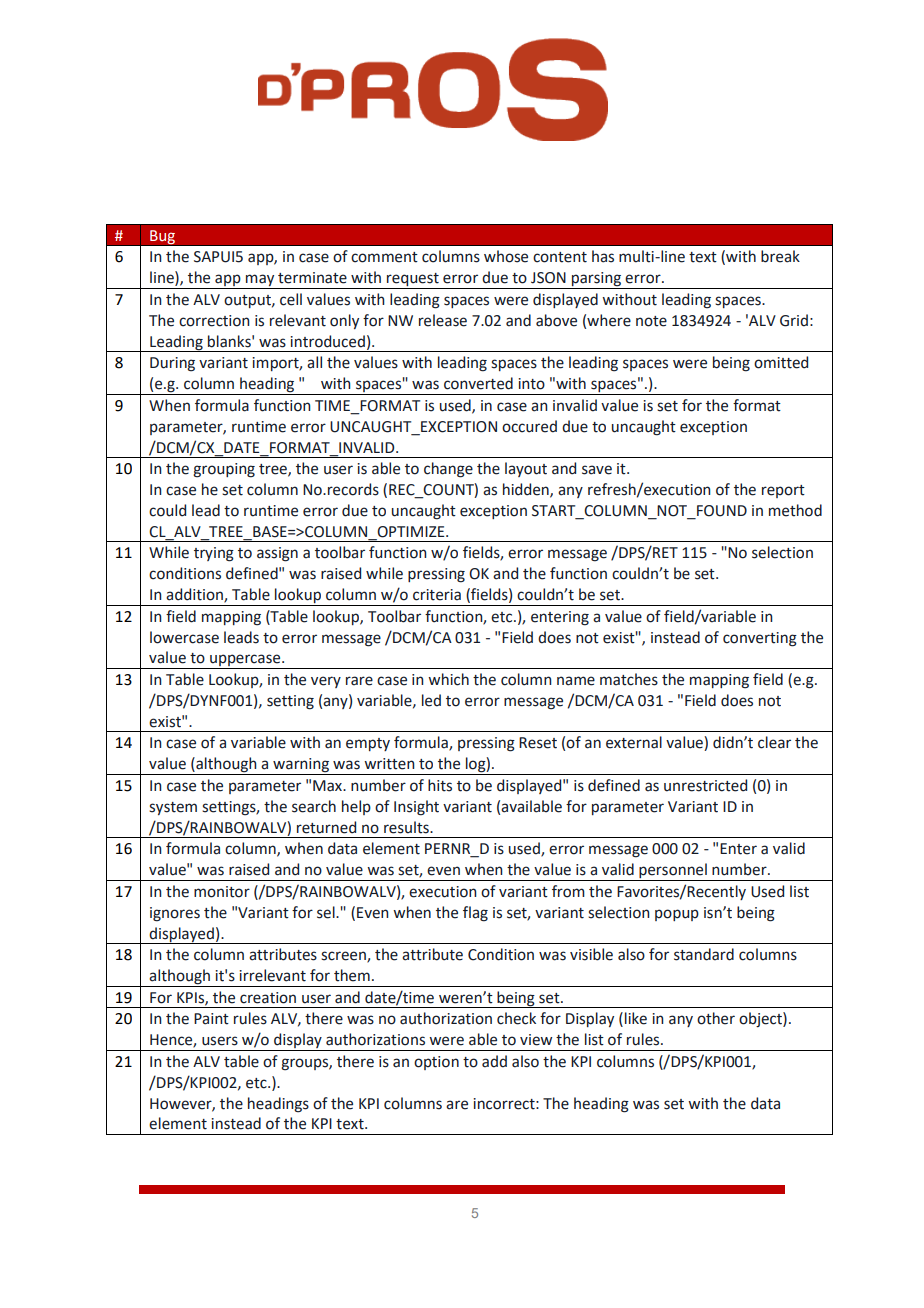 The image size is (924, 1308). What do you see at coordinates (448, 679) in the image?
I see `which` at bounding box center [448, 679].
